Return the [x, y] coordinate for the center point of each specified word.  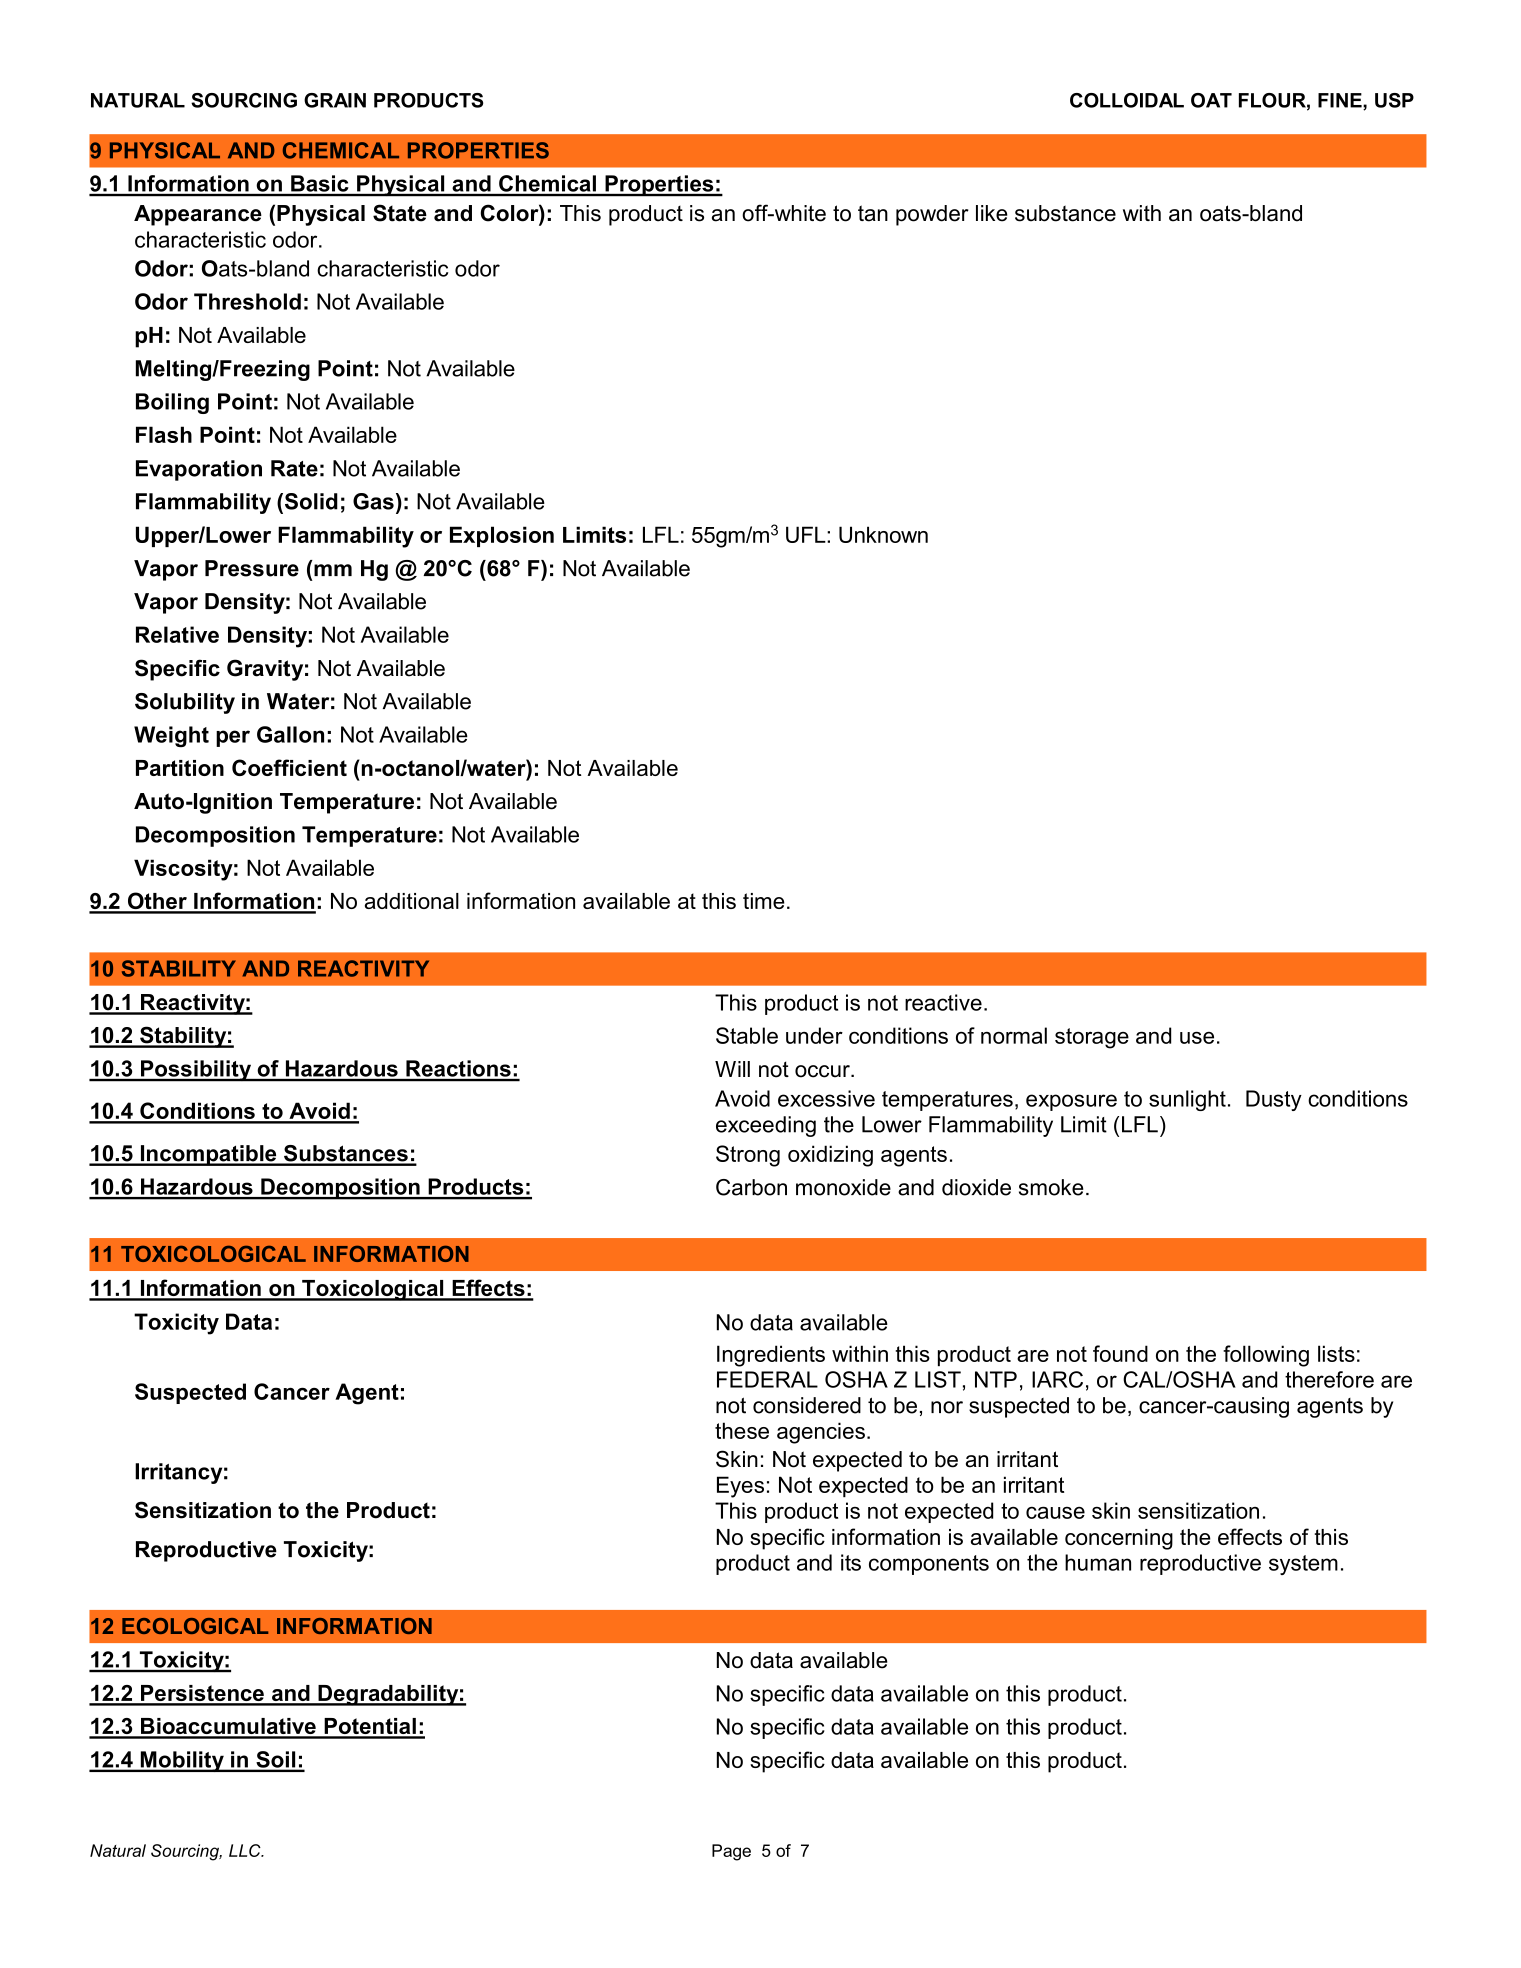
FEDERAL [767, 1379]
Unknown [883, 534]
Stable [747, 1035]
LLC [246, 1850]
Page [731, 1852]
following [1266, 1356]
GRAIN [335, 100]
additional [412, 901]
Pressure [252, 568]
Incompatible [208, 1155]
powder [932, 215]
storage [1092, 1038]
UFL [807, 534]
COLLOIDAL [1127, 100]
